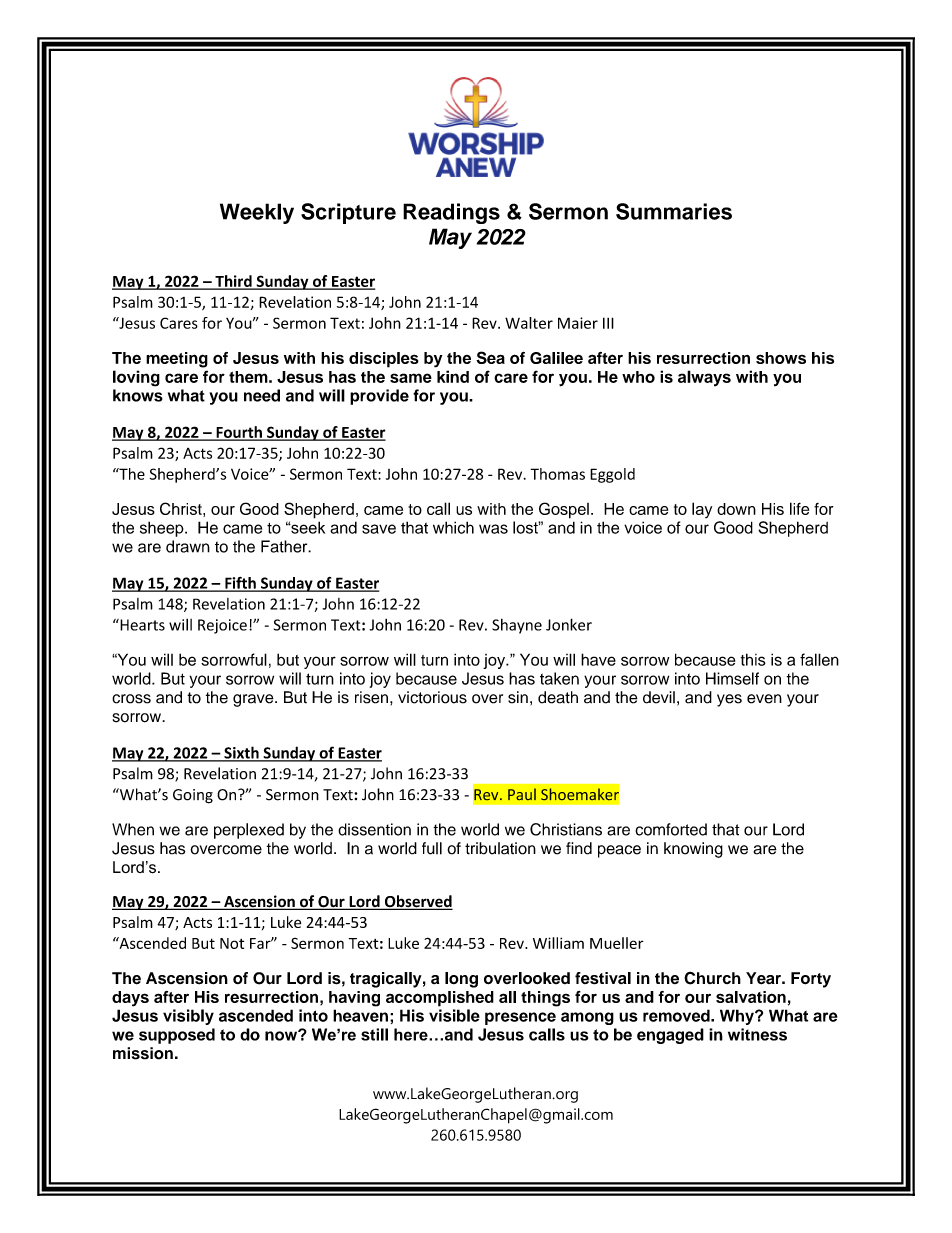 This screenshot has height=1233, width=952. Describe the element at coordinates (693, 850) in the screenshot. I see `knowing` at that location.
